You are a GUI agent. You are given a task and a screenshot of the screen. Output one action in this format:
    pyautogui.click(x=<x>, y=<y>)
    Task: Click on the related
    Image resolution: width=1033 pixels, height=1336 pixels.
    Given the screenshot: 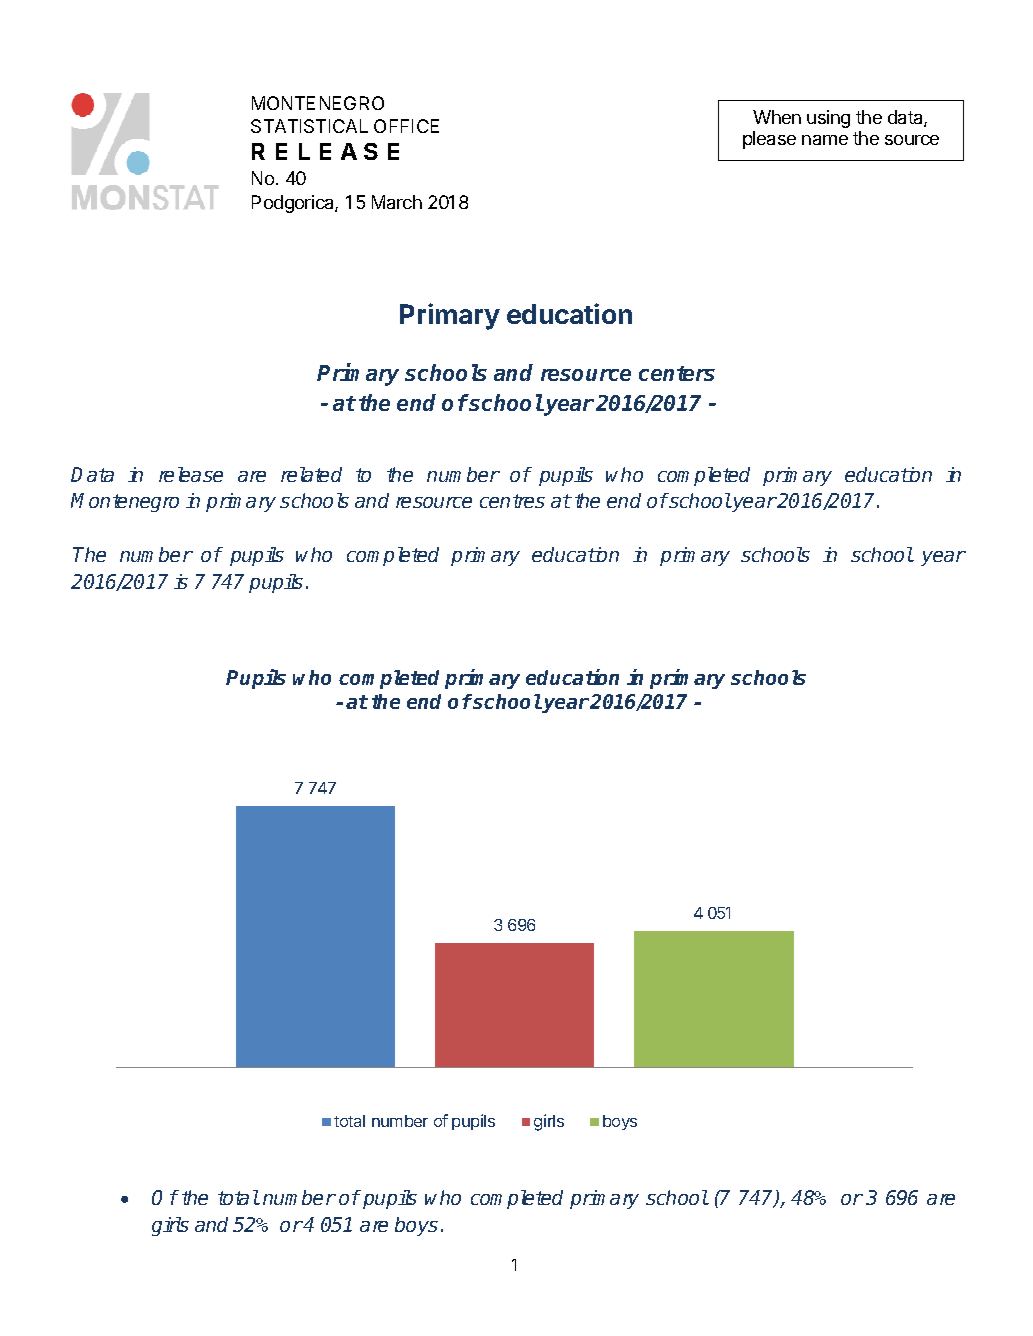 What is the action you would take?
    pyautogui.click(x=311, y=474)
